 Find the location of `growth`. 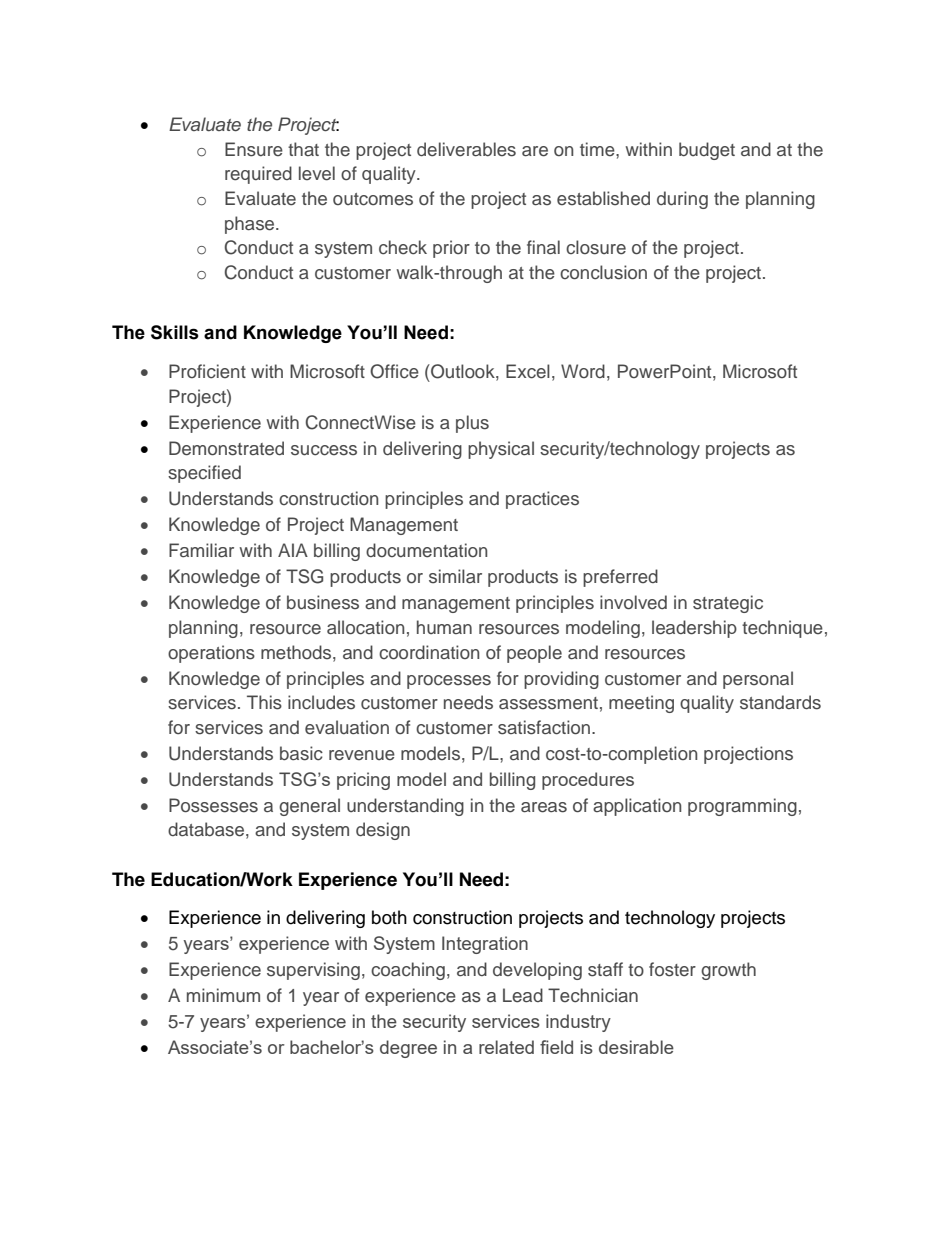

growth is located at coordinates (728, 971).
